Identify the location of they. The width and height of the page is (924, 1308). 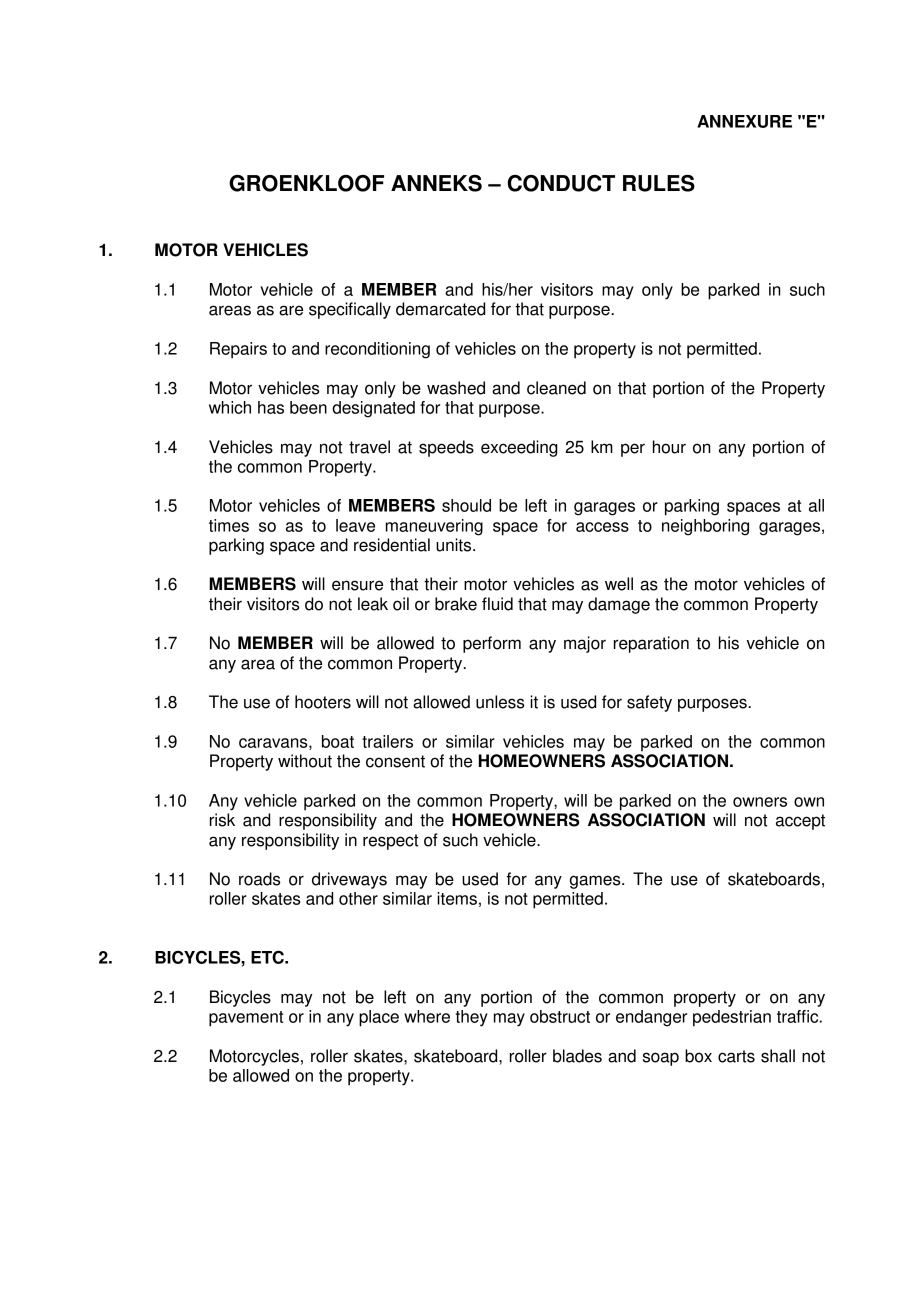
(472, 1018).
